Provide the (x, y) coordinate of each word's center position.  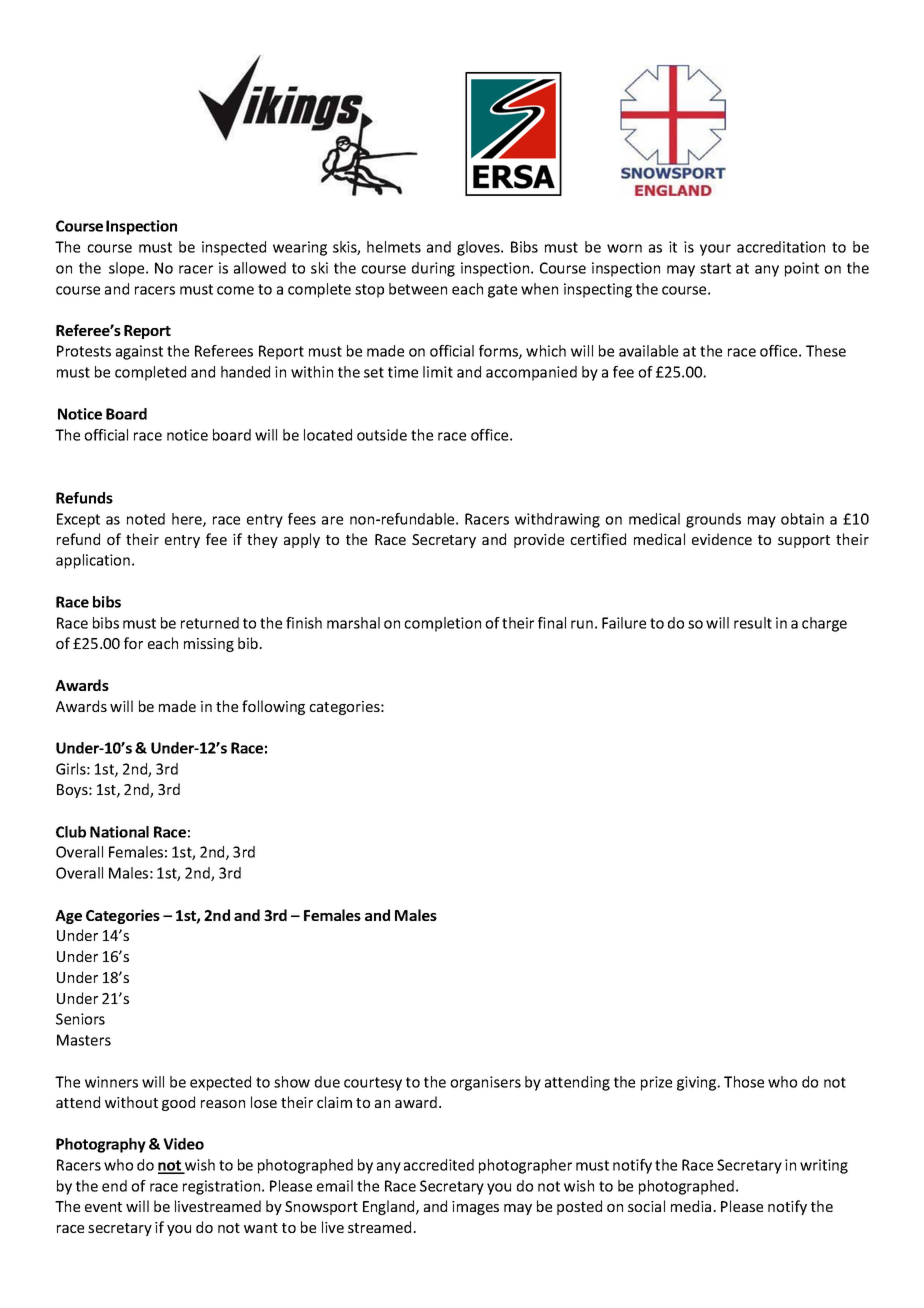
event (103, 1207)
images (475, 1208)
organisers (485, 1083)
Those (744, 1082)
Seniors (80, 1019)
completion (442, 624)
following (273, 707)
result (753, 623)
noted (146, 519)
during (433, 269)
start (715, 268)
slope (128, 269)
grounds (713, 520)
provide (539, 540)
